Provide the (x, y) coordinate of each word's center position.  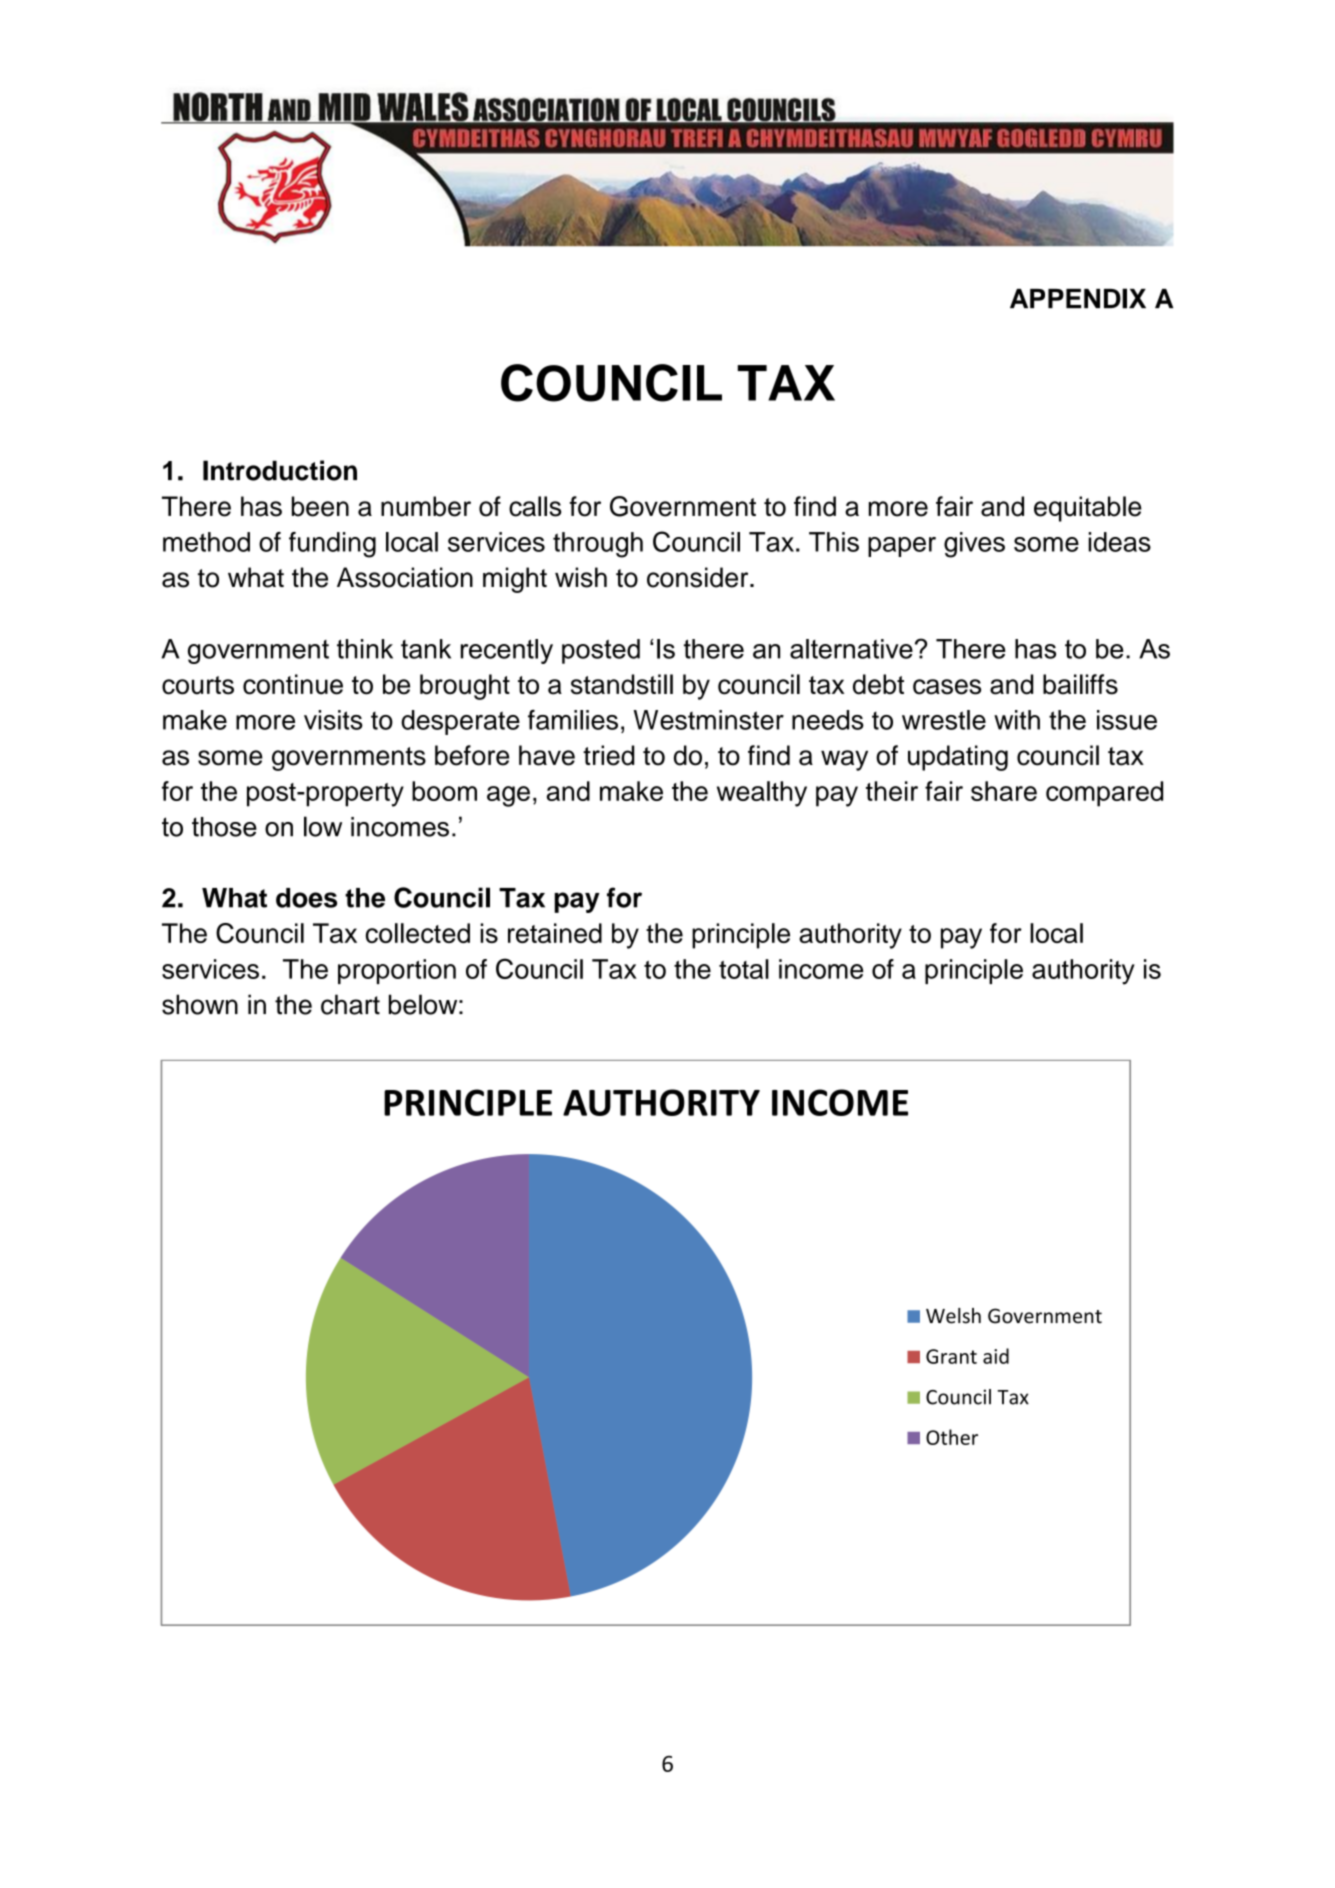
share (1004, 791)
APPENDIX (1078, 298)
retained (555, 933)
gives (974, 545)
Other (952, 1437)
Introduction (280, 470)
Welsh (953, 1316)
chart (350, 1004)
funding (332, 545)
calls (535, 506)
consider (699, 577)
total (744, 969)
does (306, 898)
